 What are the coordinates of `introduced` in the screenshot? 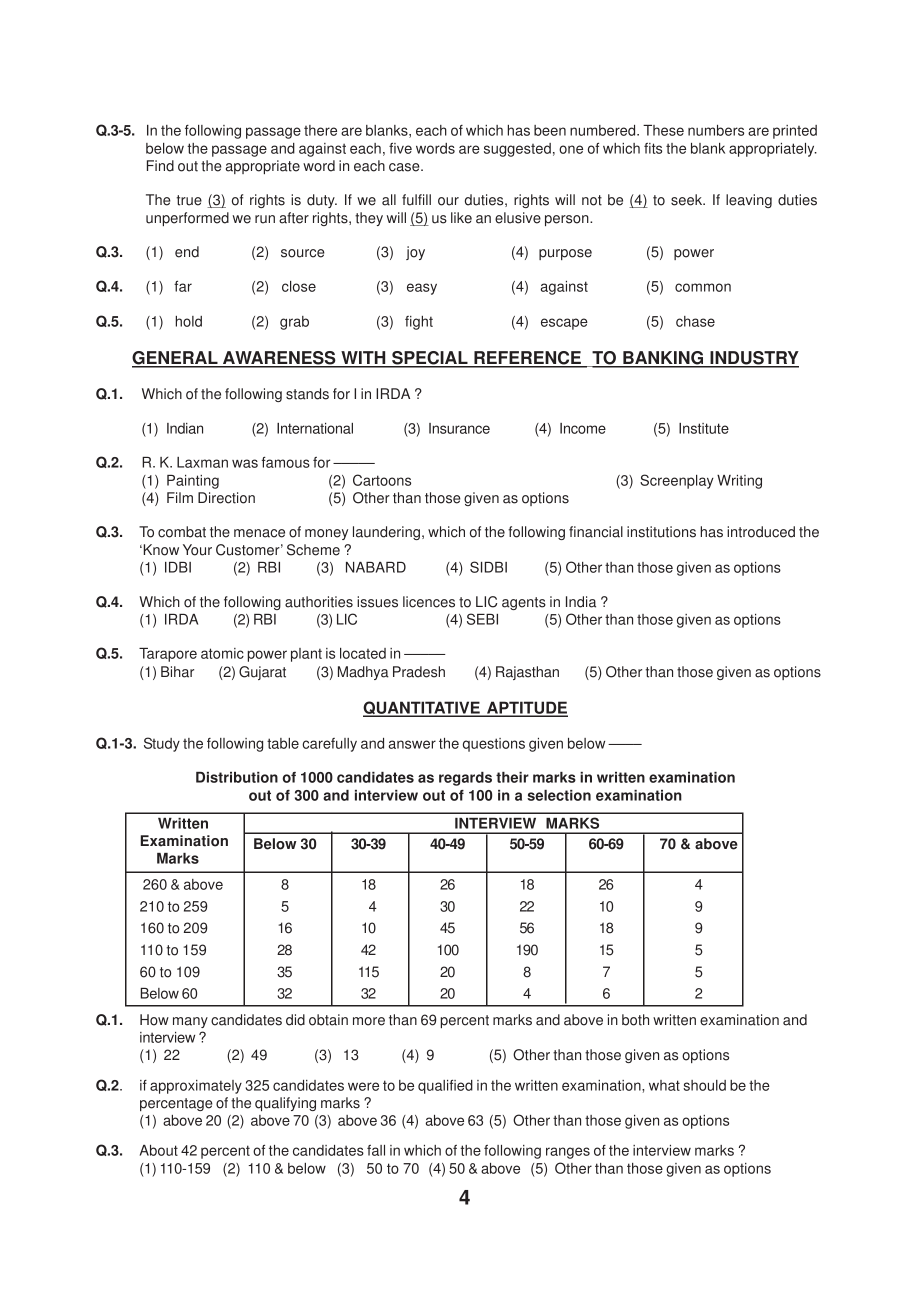 It's located at (761, 532).
